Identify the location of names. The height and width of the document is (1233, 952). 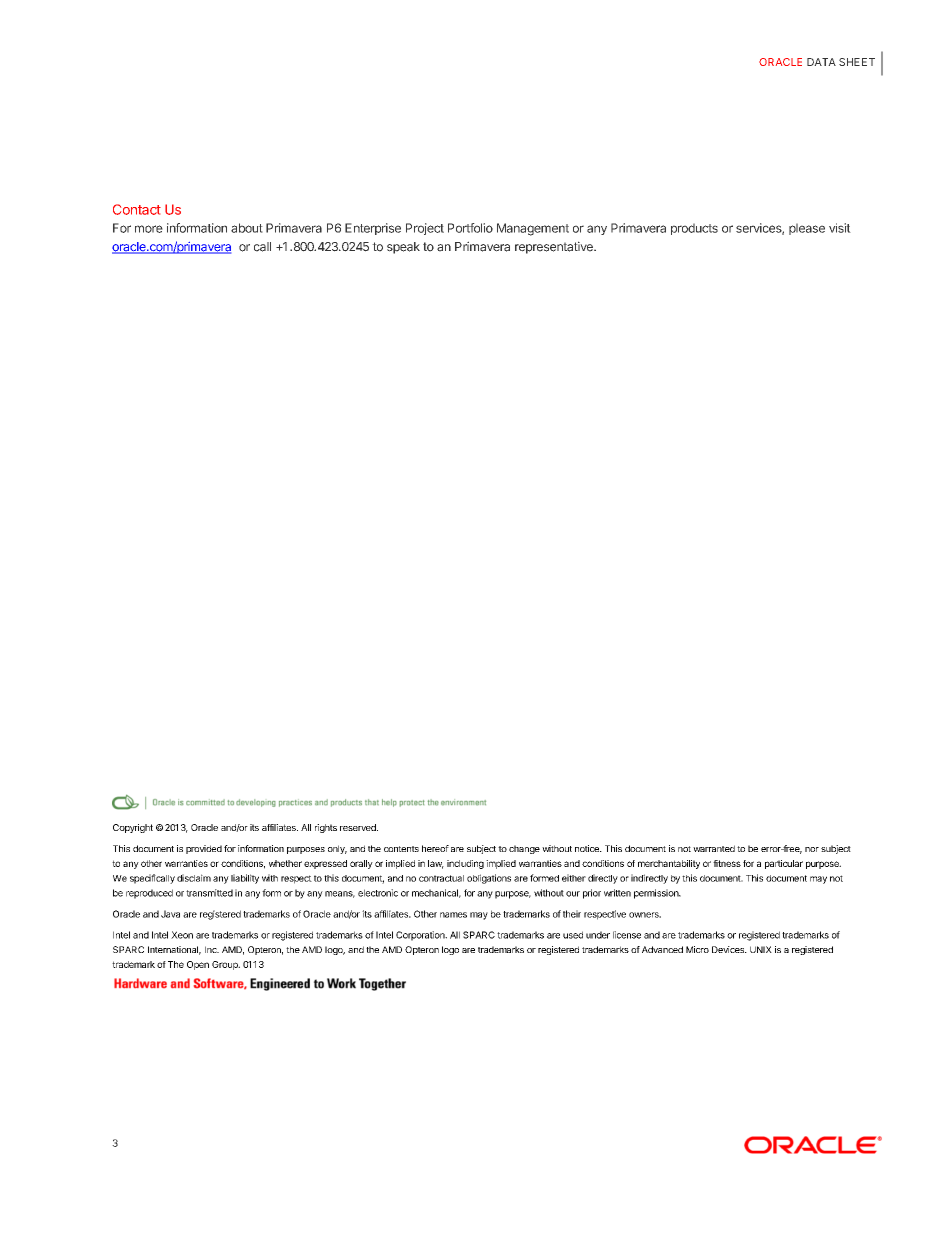
(453, 915).
